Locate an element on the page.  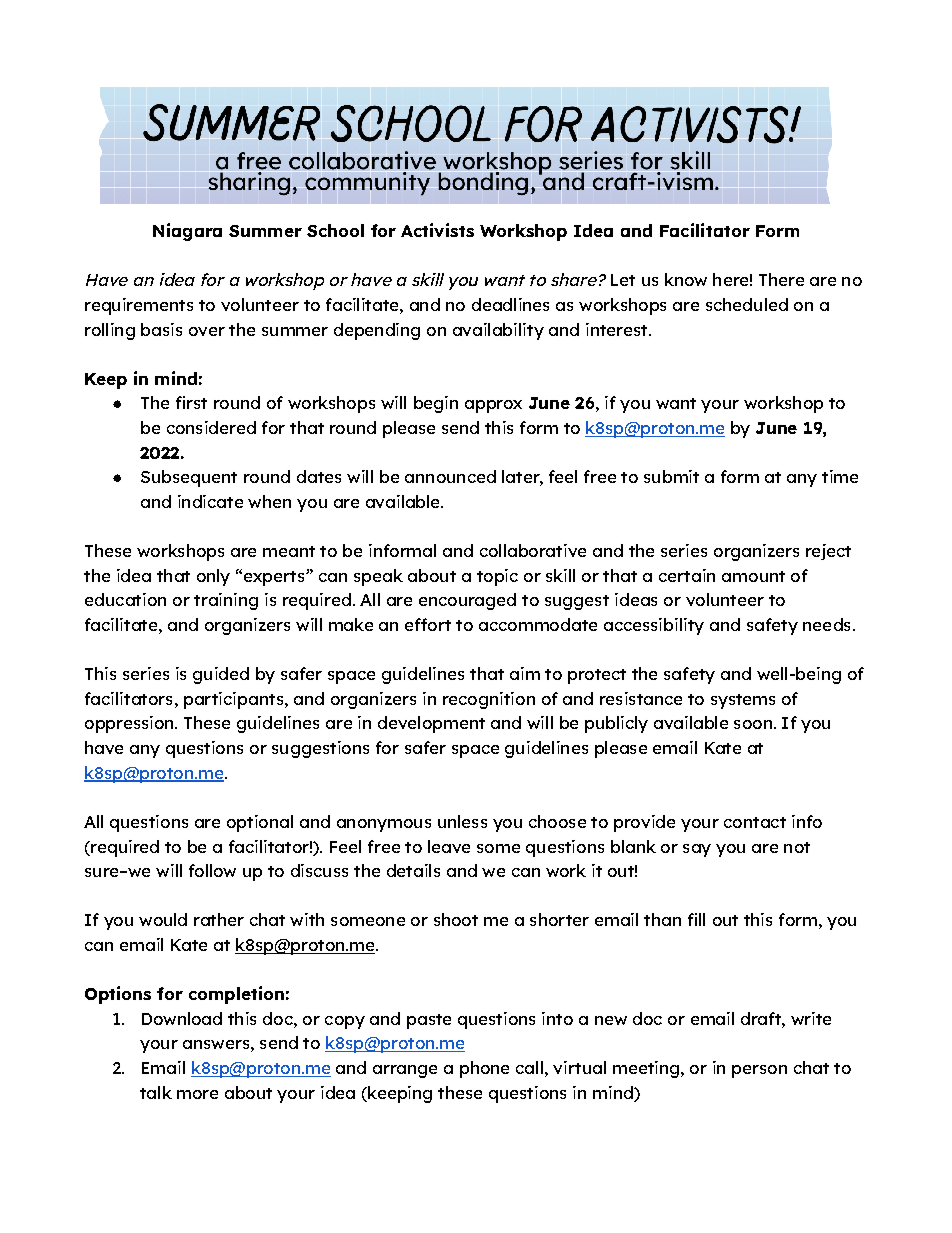
oppression is located at coordinates (130, 724).
